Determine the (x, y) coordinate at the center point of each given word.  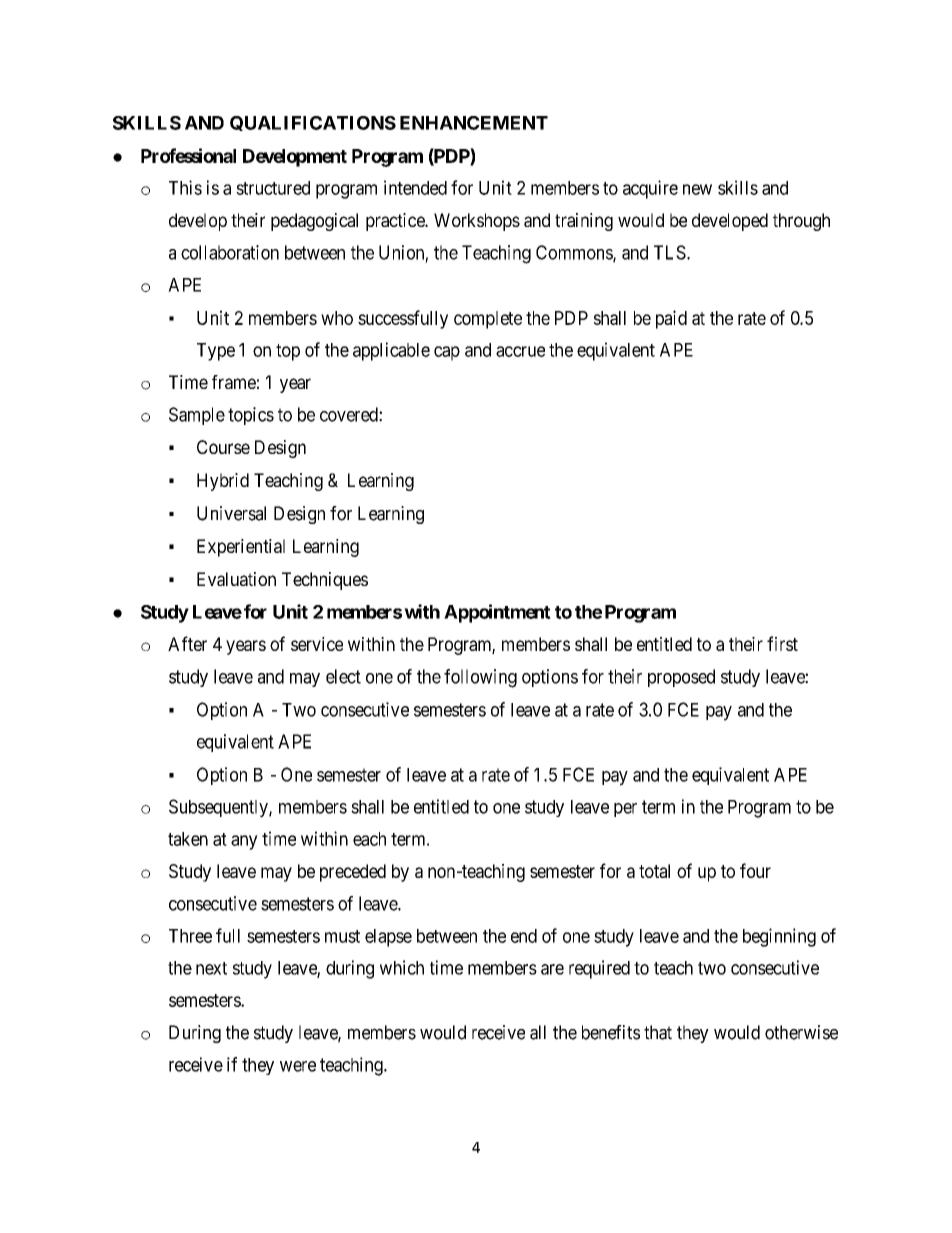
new (697, 189)
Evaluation (236, 579)
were (298, 1066)
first (782, 643)
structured (273, 188)
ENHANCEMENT (474, 123)
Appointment (497, 613)
